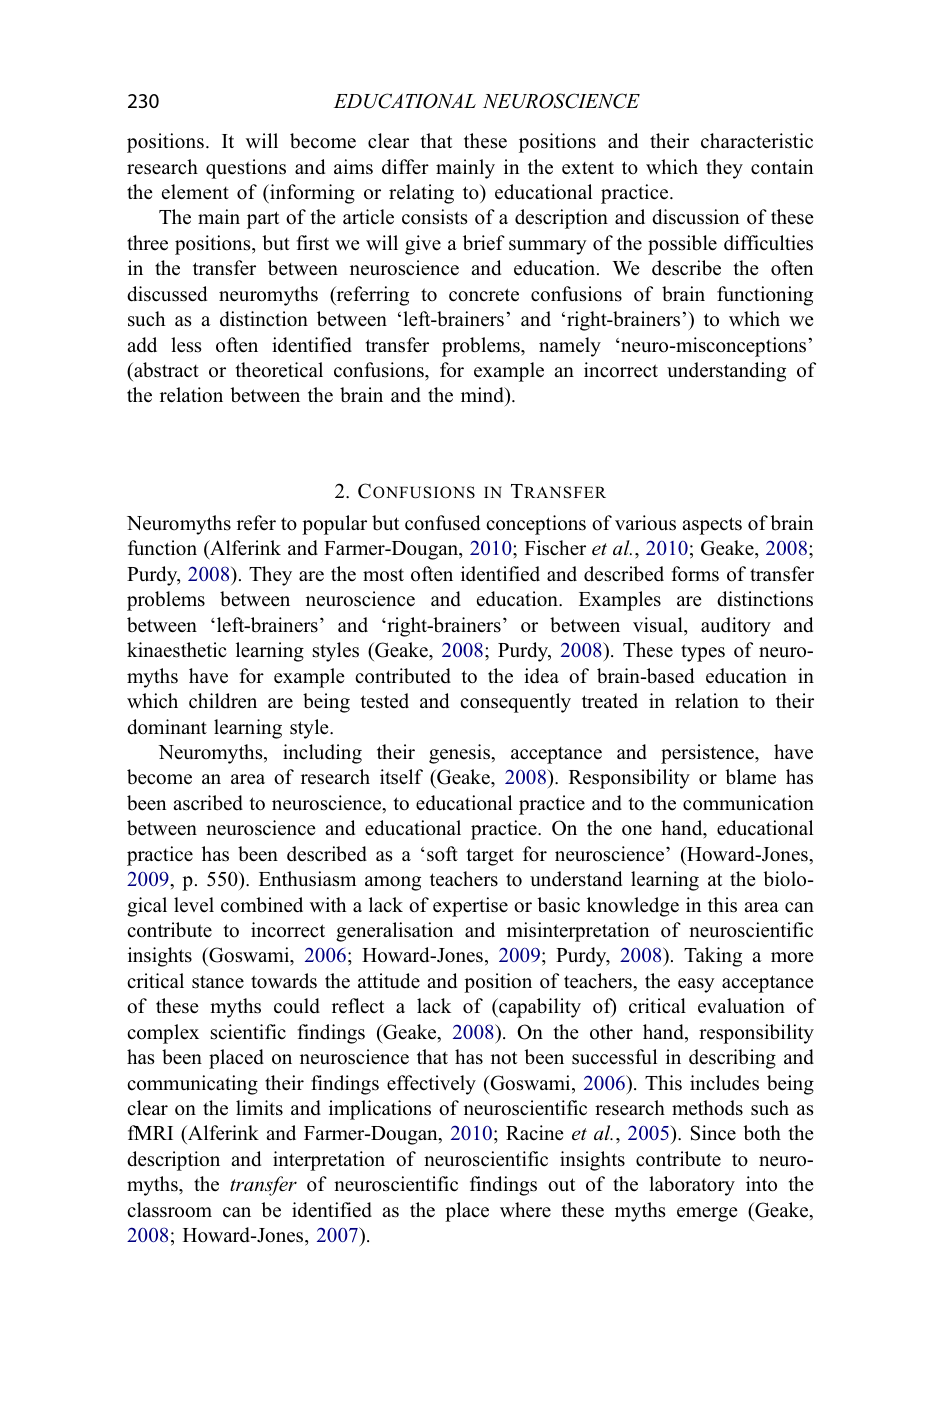 The image size is (941, 1411). I want to click on where, so click(525, 1210).
